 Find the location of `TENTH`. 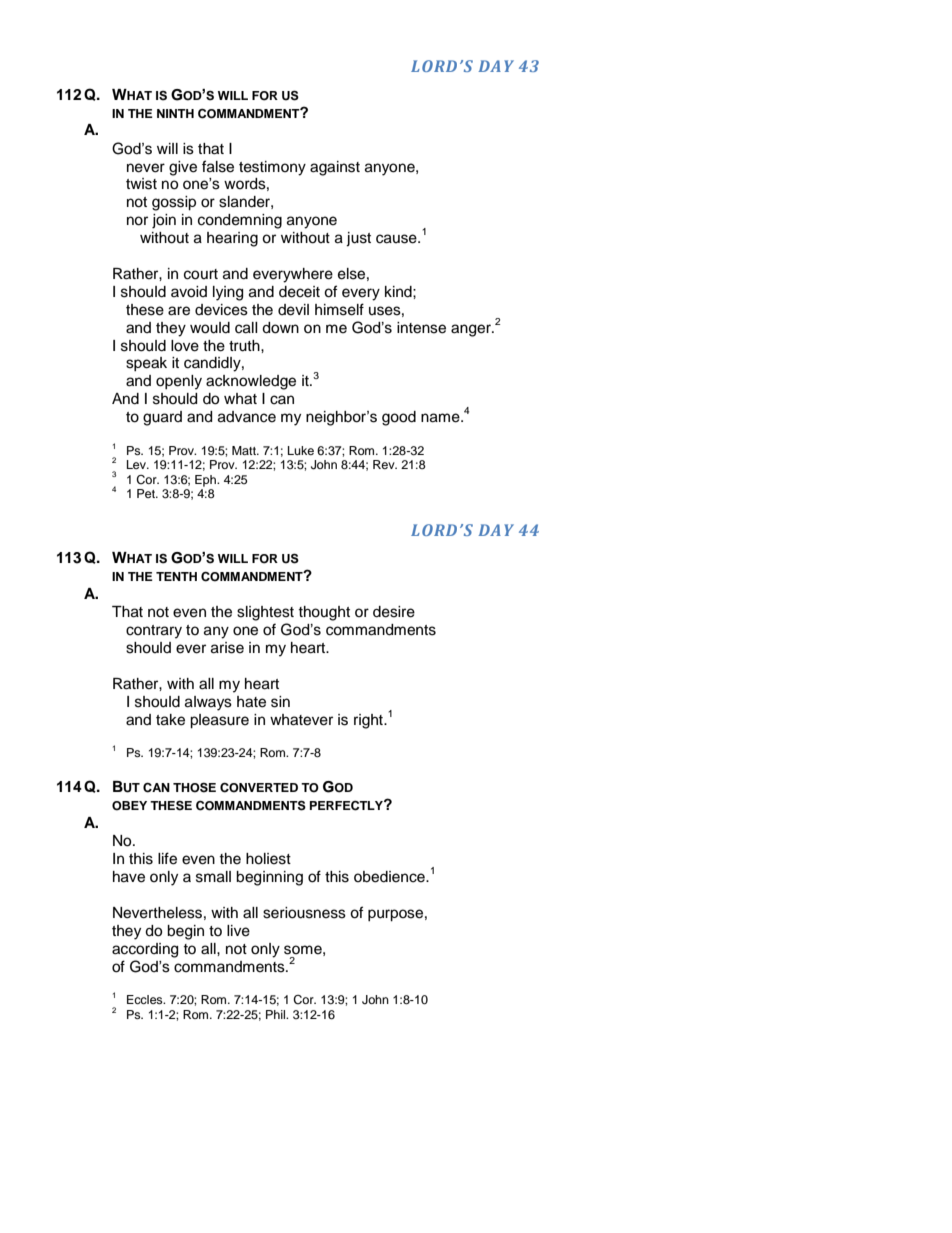

TENTH is located at coordinates (176, 576).
